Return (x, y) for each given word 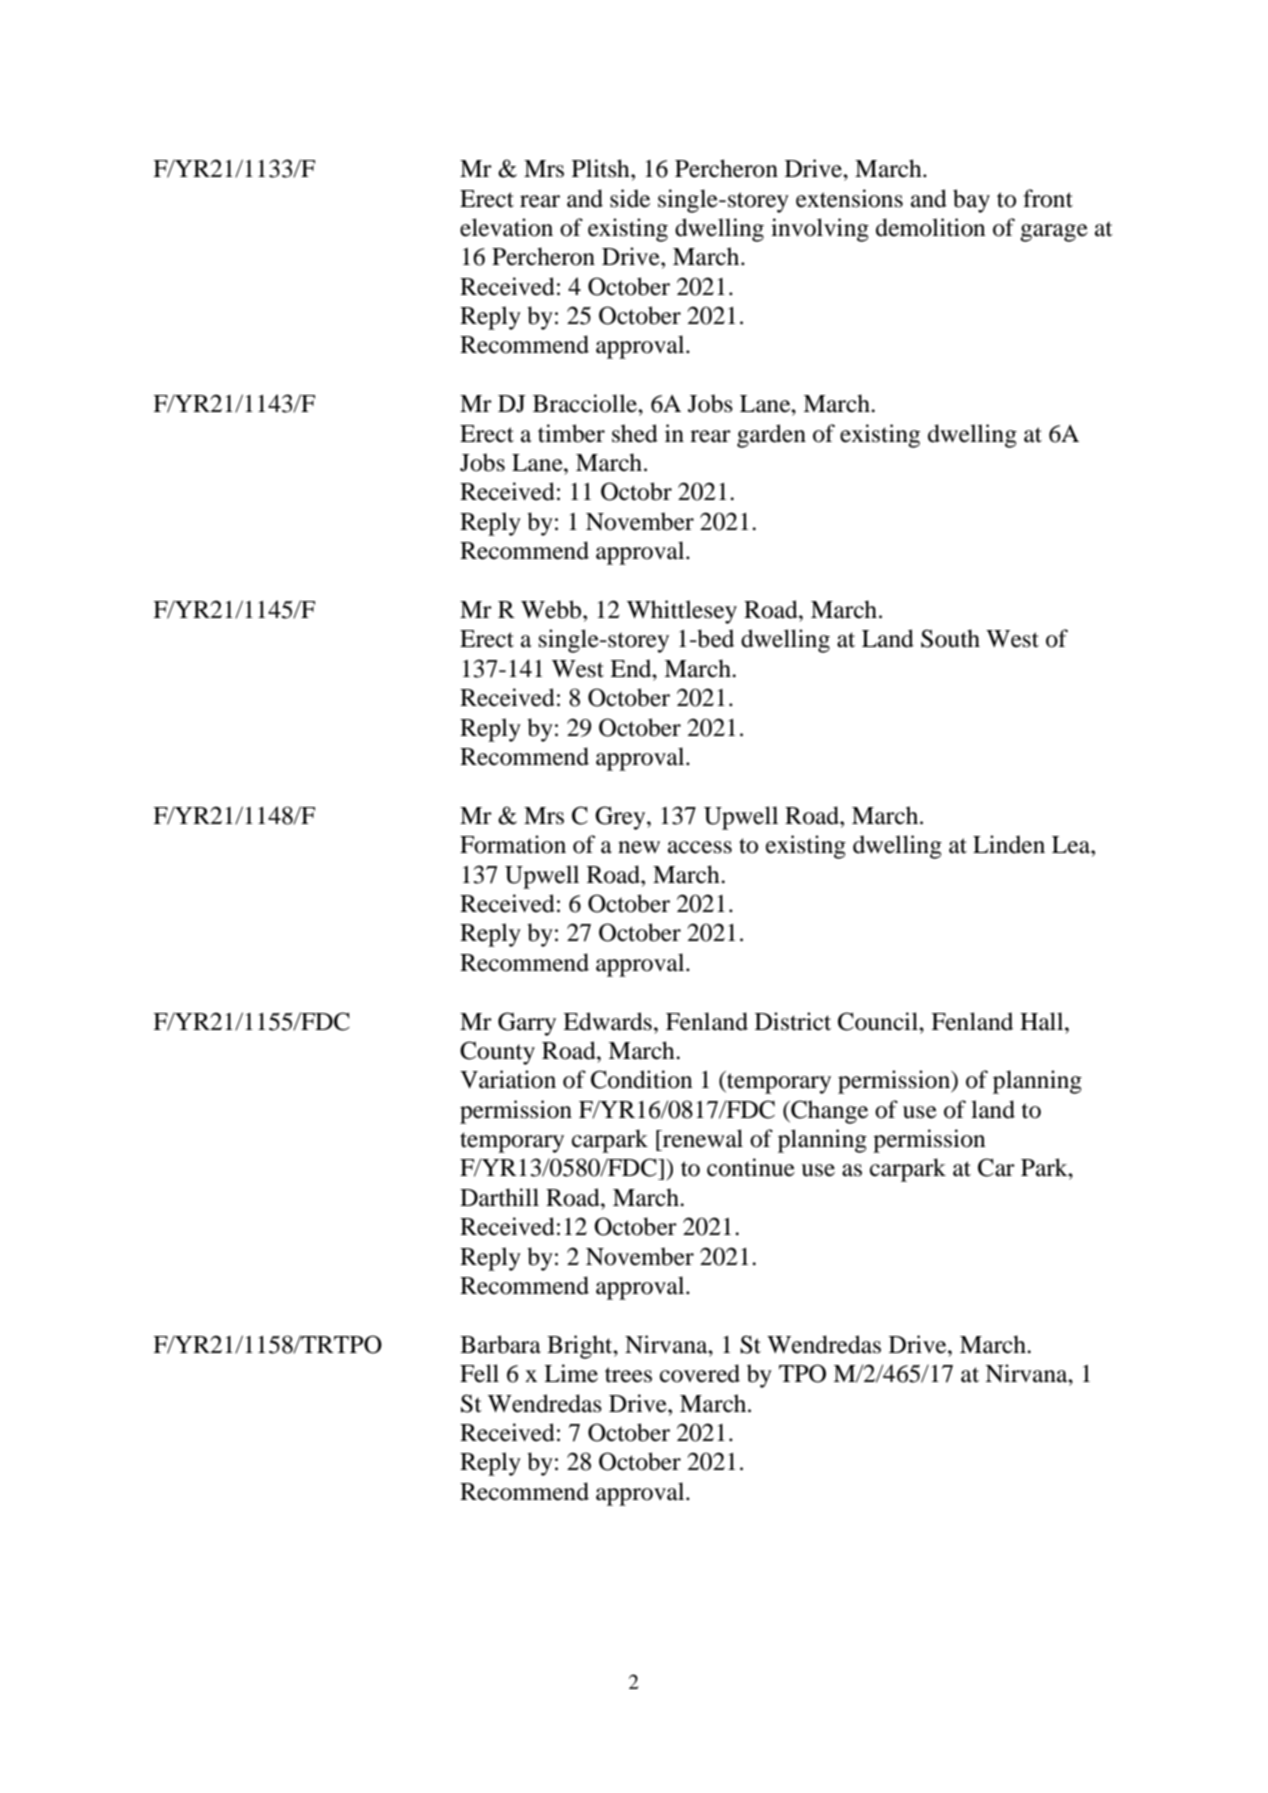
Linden (1009, 844)
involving (820, 230)
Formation (513, 844)
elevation (506, 227)
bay (971, 201)
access (700, 847)
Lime (571, 1373)
